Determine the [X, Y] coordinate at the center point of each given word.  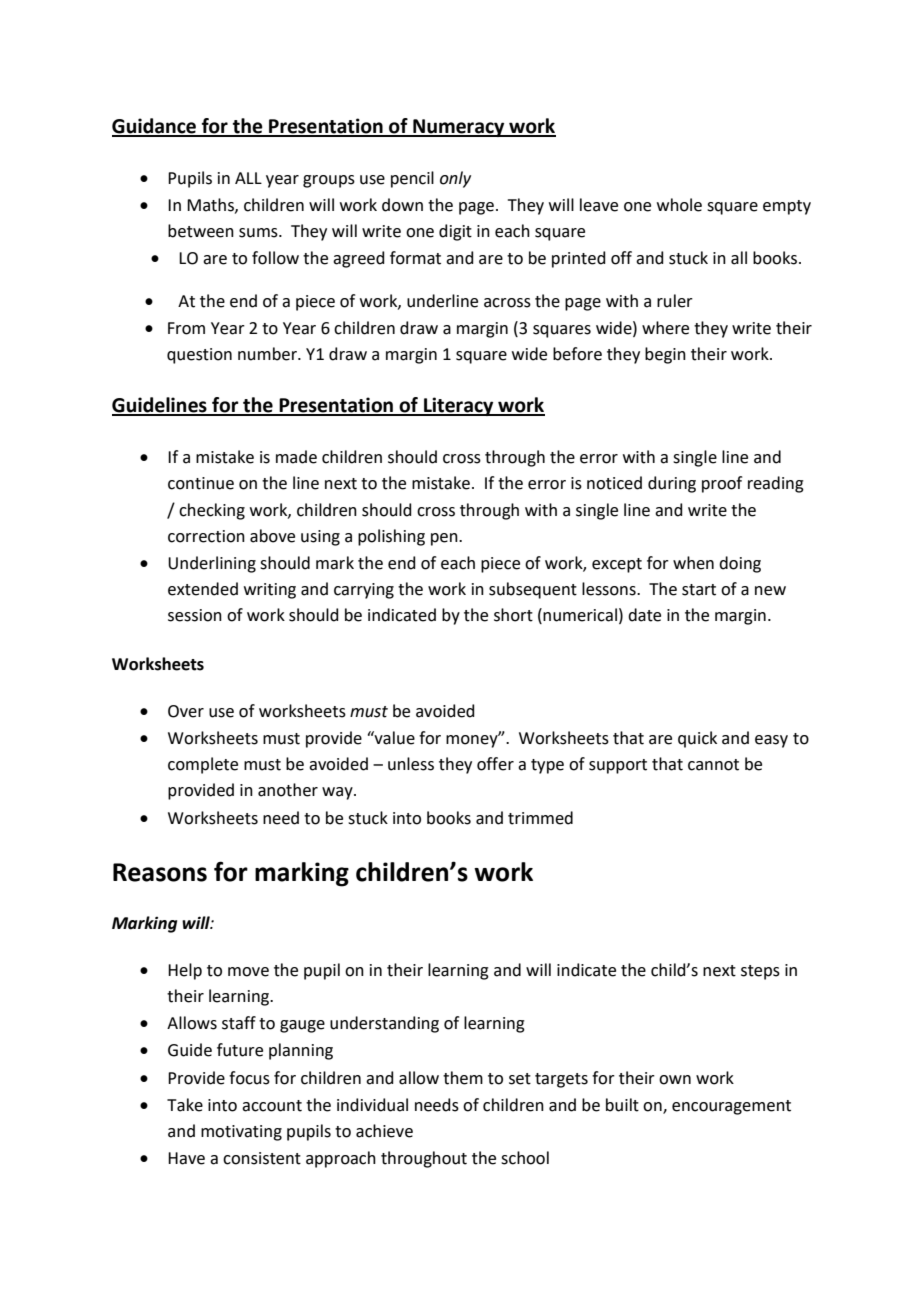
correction [206, 536]
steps [760, 972]
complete [203, 765]
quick [697, 739]
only [455, 179]
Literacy [459, 406]
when [693, 563]
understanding [384, 1024]
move [248, 972]
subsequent [533, 590]
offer [495, 764]
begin [665, 355]
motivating [241, 1133]
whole [679, 205]
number [268, 354]
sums [259, 233]
